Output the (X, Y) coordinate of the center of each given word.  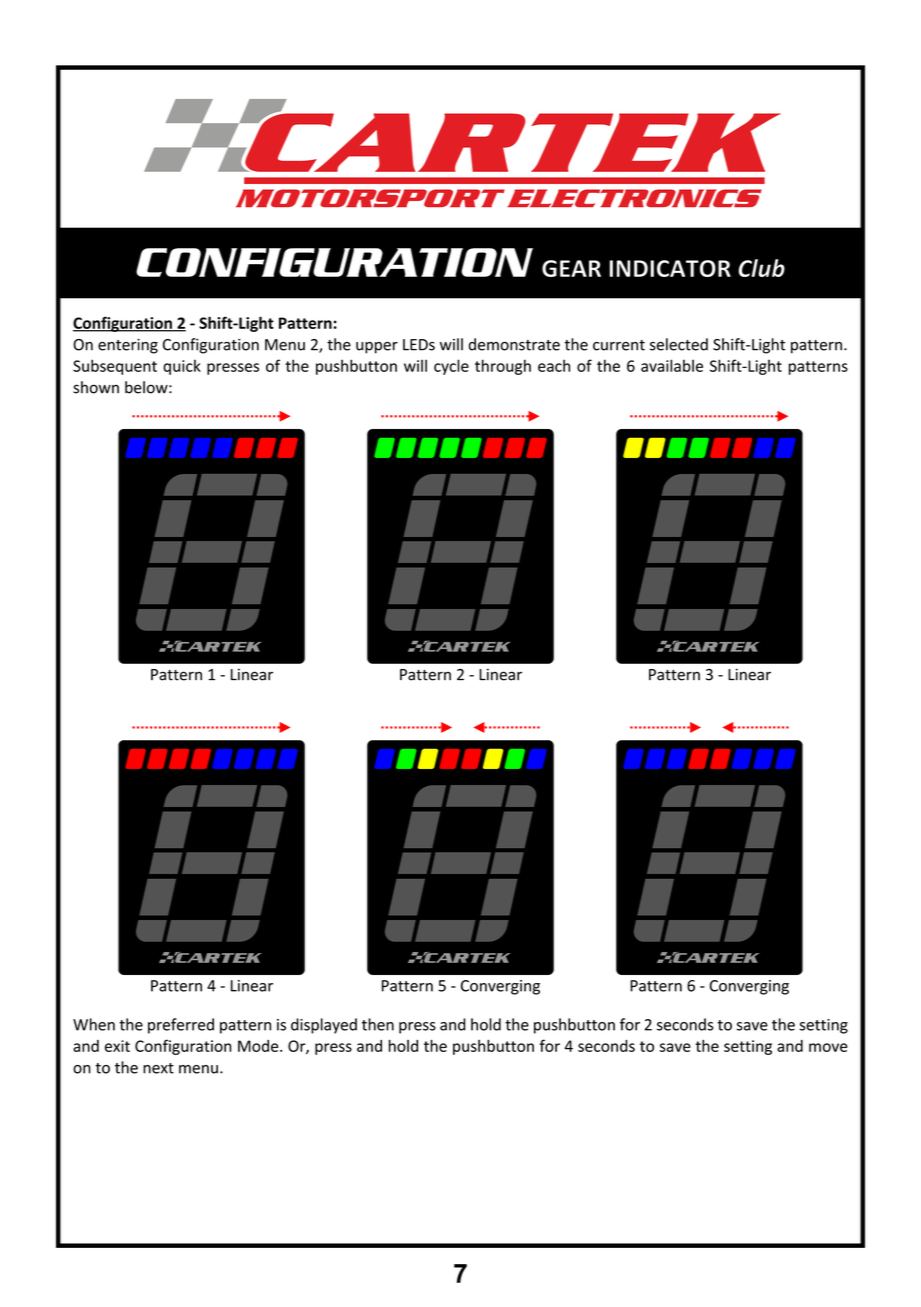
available (672, 365)
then (378, 1024)
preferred (181, 1026)
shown (96, 387)
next (158, 1068)
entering (128, 346)
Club (761, 268)
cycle (451, 367)
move (828, 1047)
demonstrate (514, 344)
